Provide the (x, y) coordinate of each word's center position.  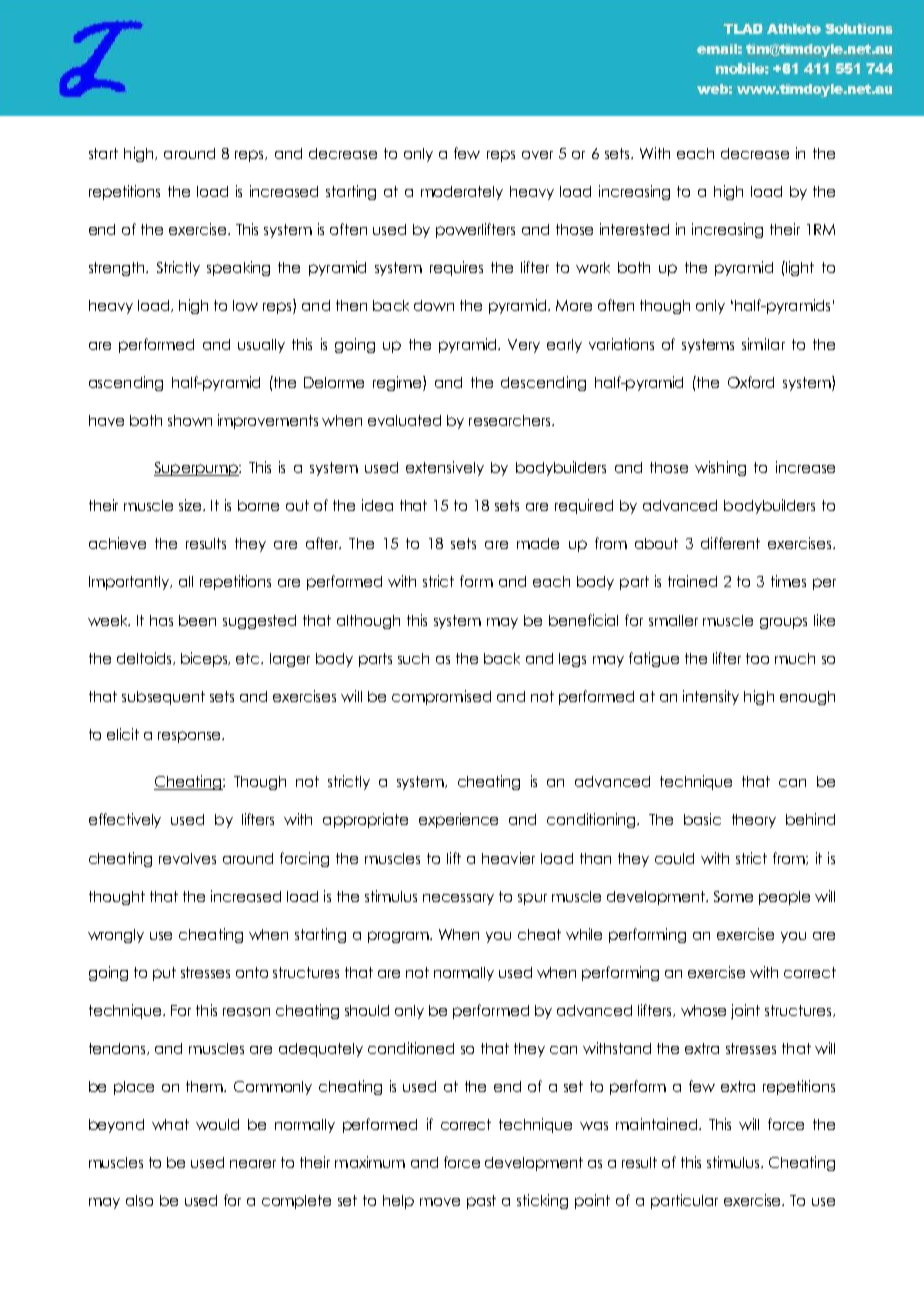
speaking (238, 268)
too (757, 658)
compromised (441, 697)
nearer (253, 1164)
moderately (462, 193)
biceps (205, 659)
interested (634, 229)
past (481, 1202)
